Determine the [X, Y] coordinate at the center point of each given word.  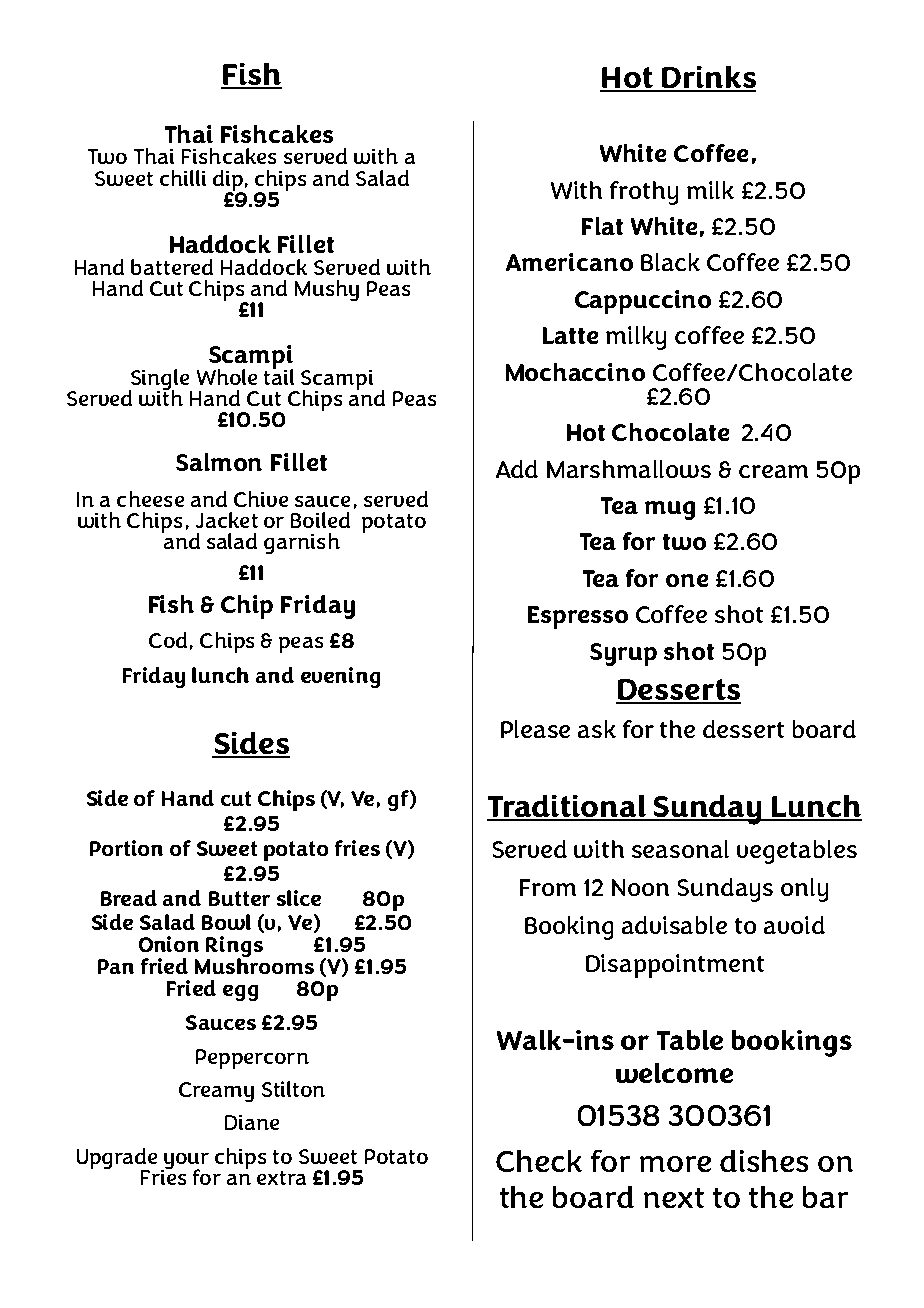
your [185, 1162]
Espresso [578, 617]
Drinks [708, 78]
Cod [168, 640]
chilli [183, 178]
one [687, 580]
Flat [602, 226]
